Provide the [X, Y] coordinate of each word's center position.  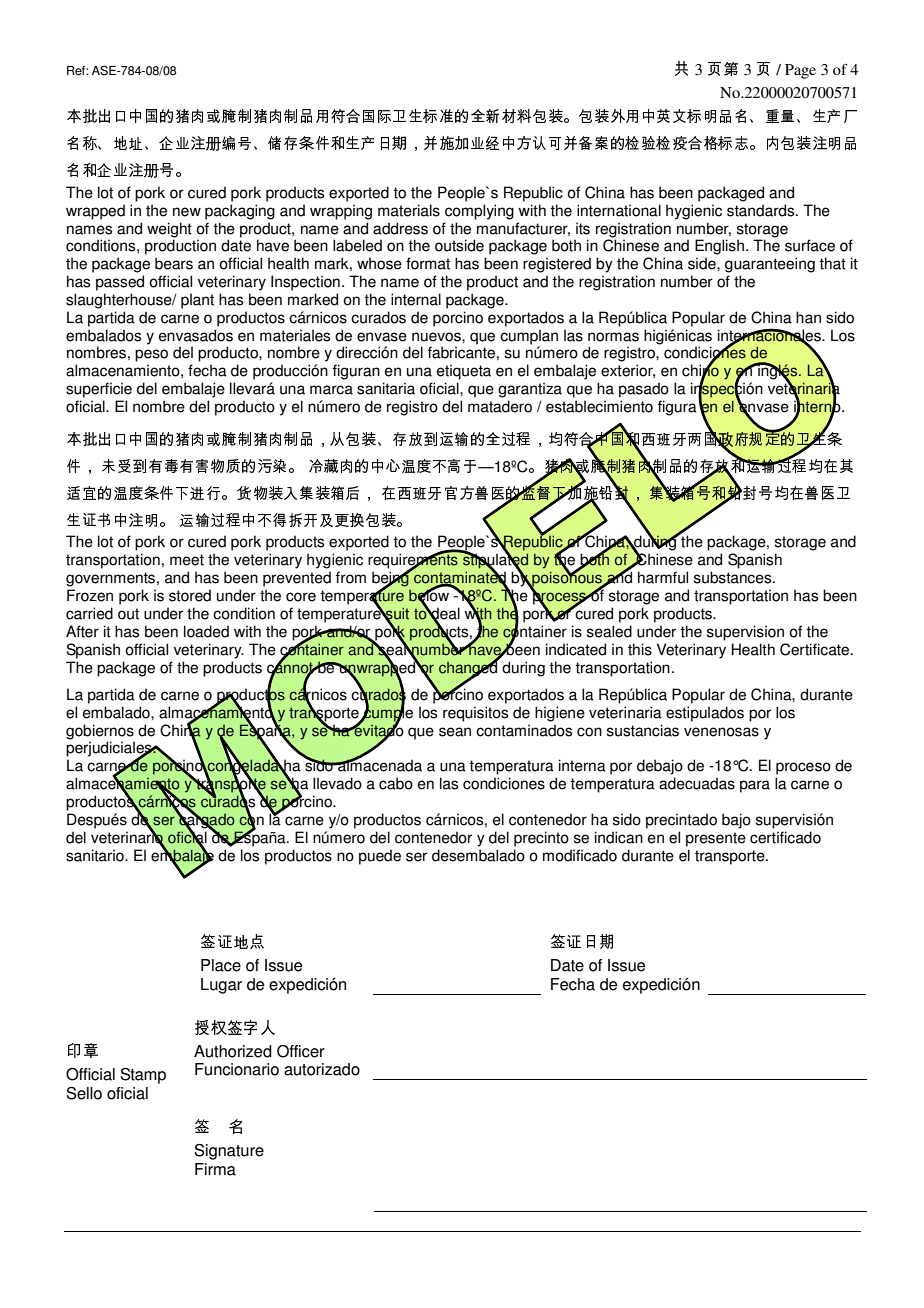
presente [716, 839]
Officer [301, 1051]
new [187, 212]
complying [479, 212]
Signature [229, 1152]
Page [800, 71]
